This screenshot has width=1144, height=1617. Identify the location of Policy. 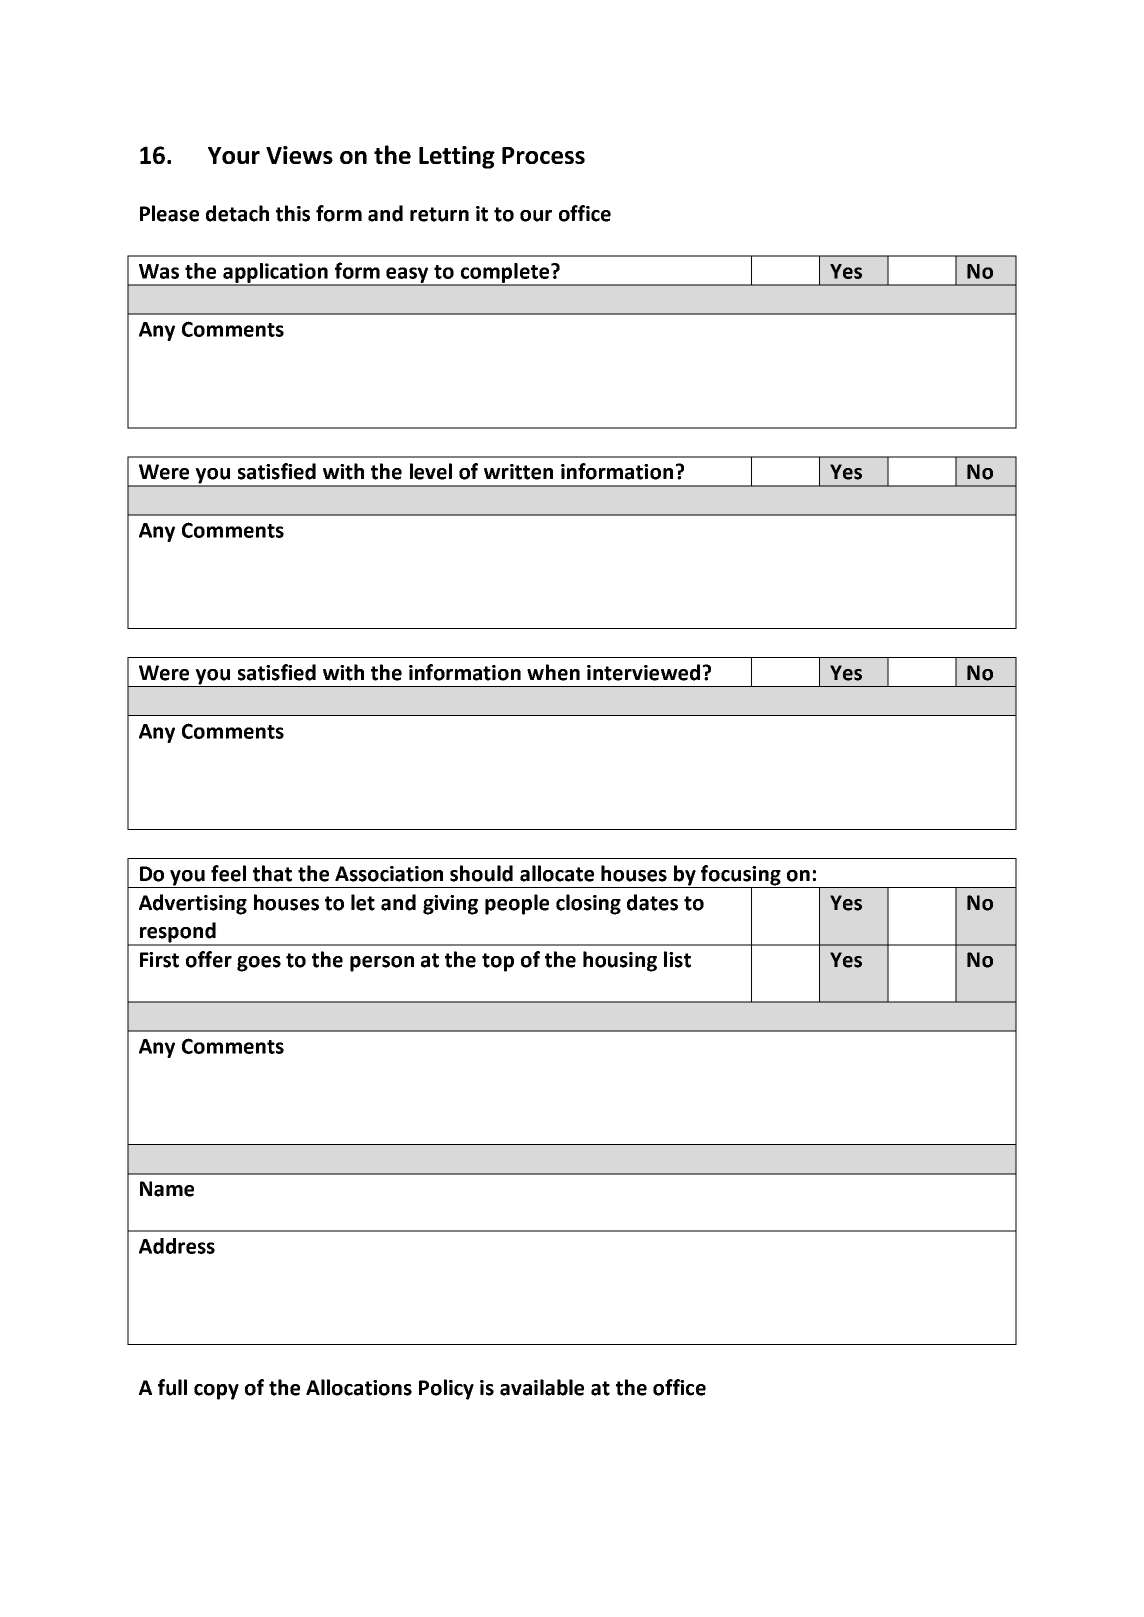
(446, 1389).
